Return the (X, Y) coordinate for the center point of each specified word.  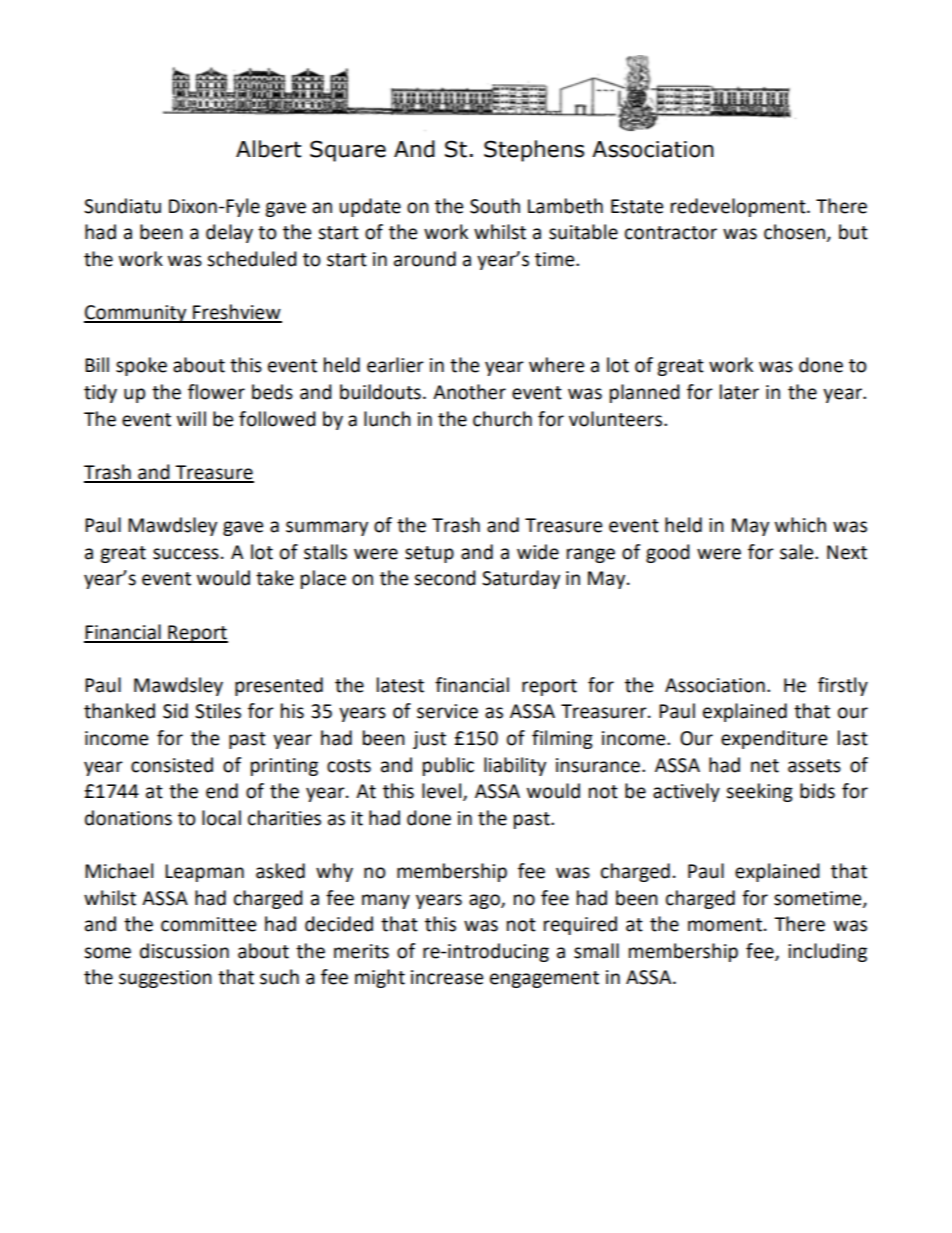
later (739, 392)
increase (447, 977)
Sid (175, 711)
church (502, 419)
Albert (269, 149)
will (191, 418)
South (495, 206)
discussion (184, 951)
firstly (843, 686)
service (447, 711)
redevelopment (739, 207)
